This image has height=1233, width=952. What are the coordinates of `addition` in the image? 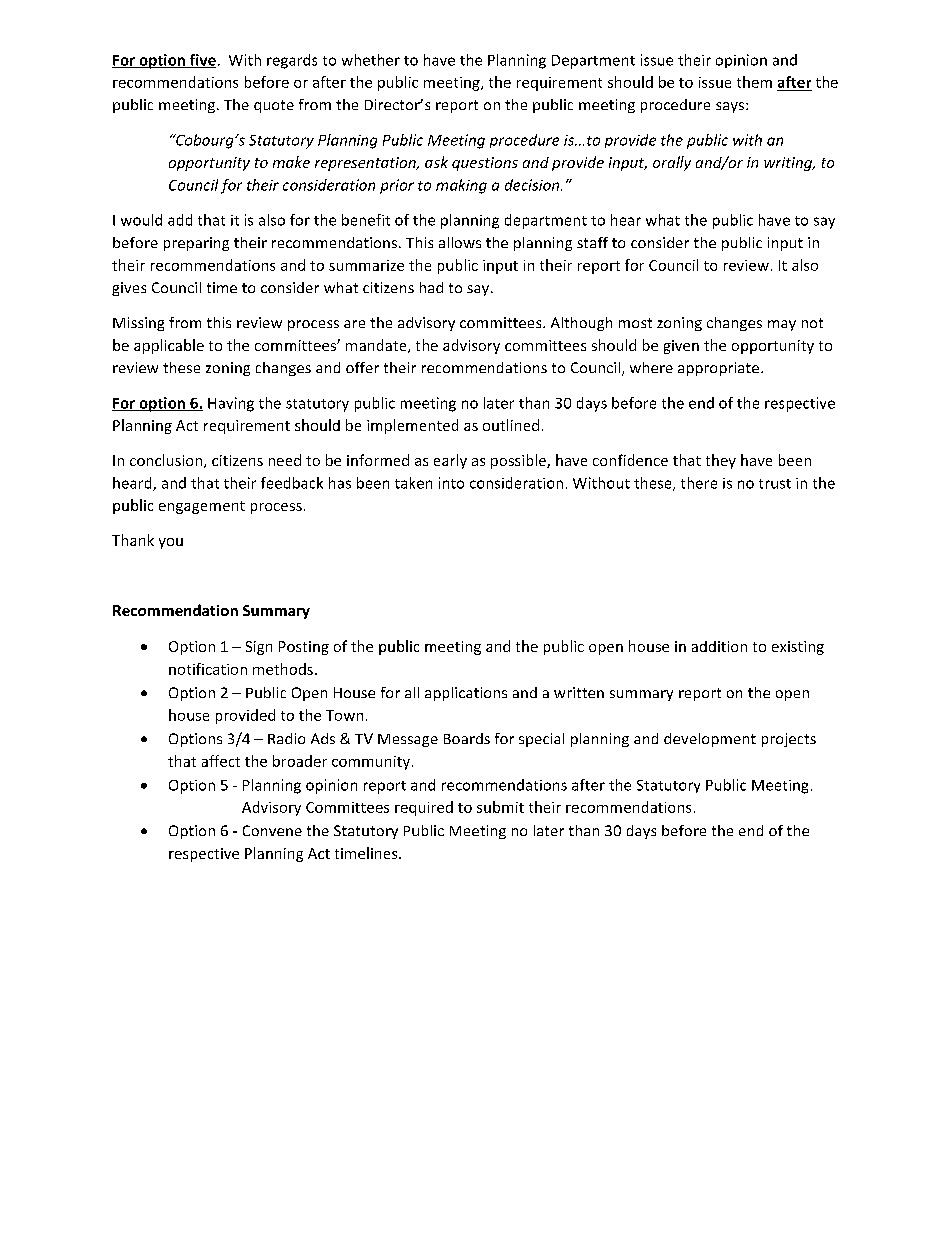 It's located at (719, 646).
